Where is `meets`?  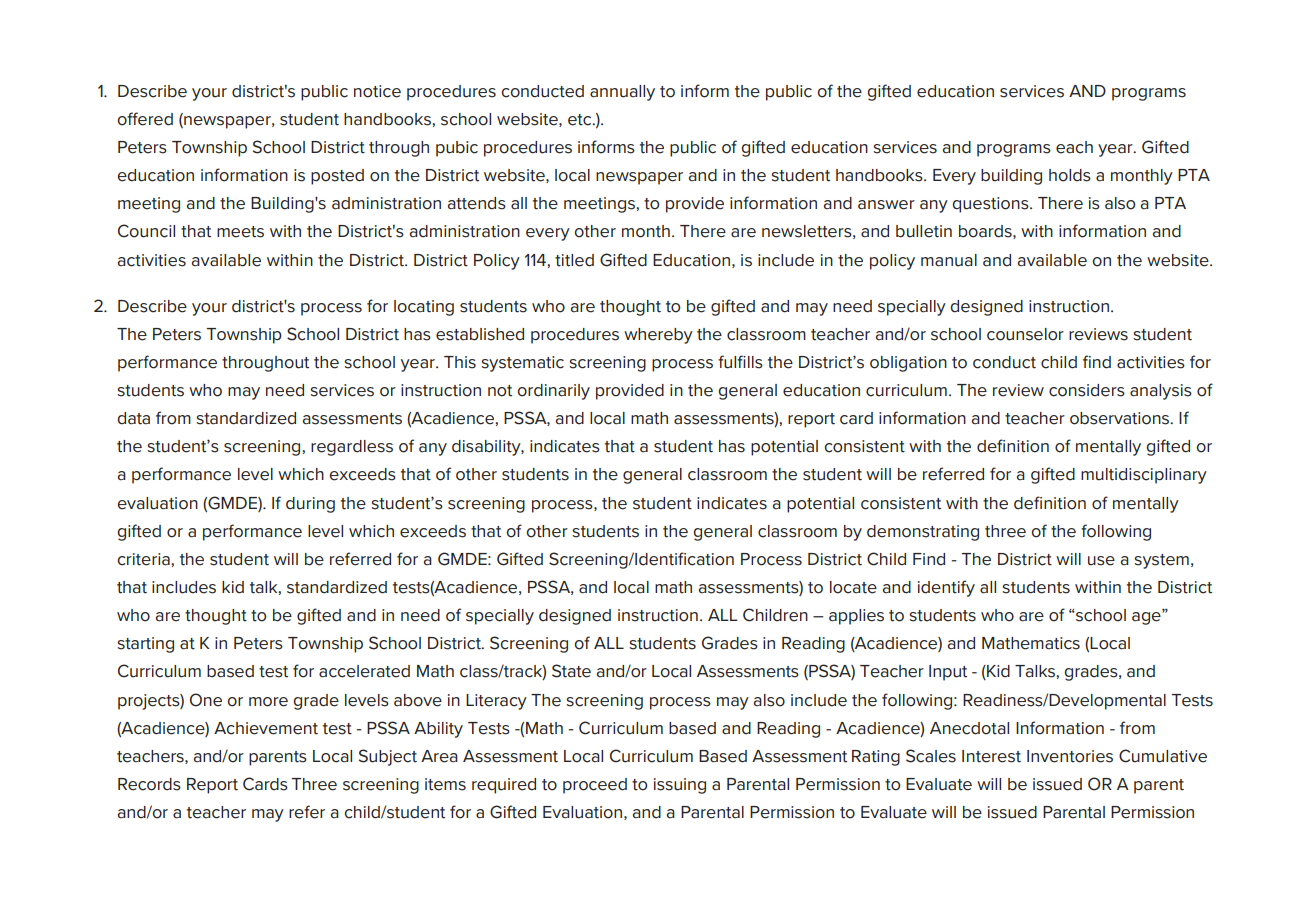 meets is located at coordinates (240, 232).
